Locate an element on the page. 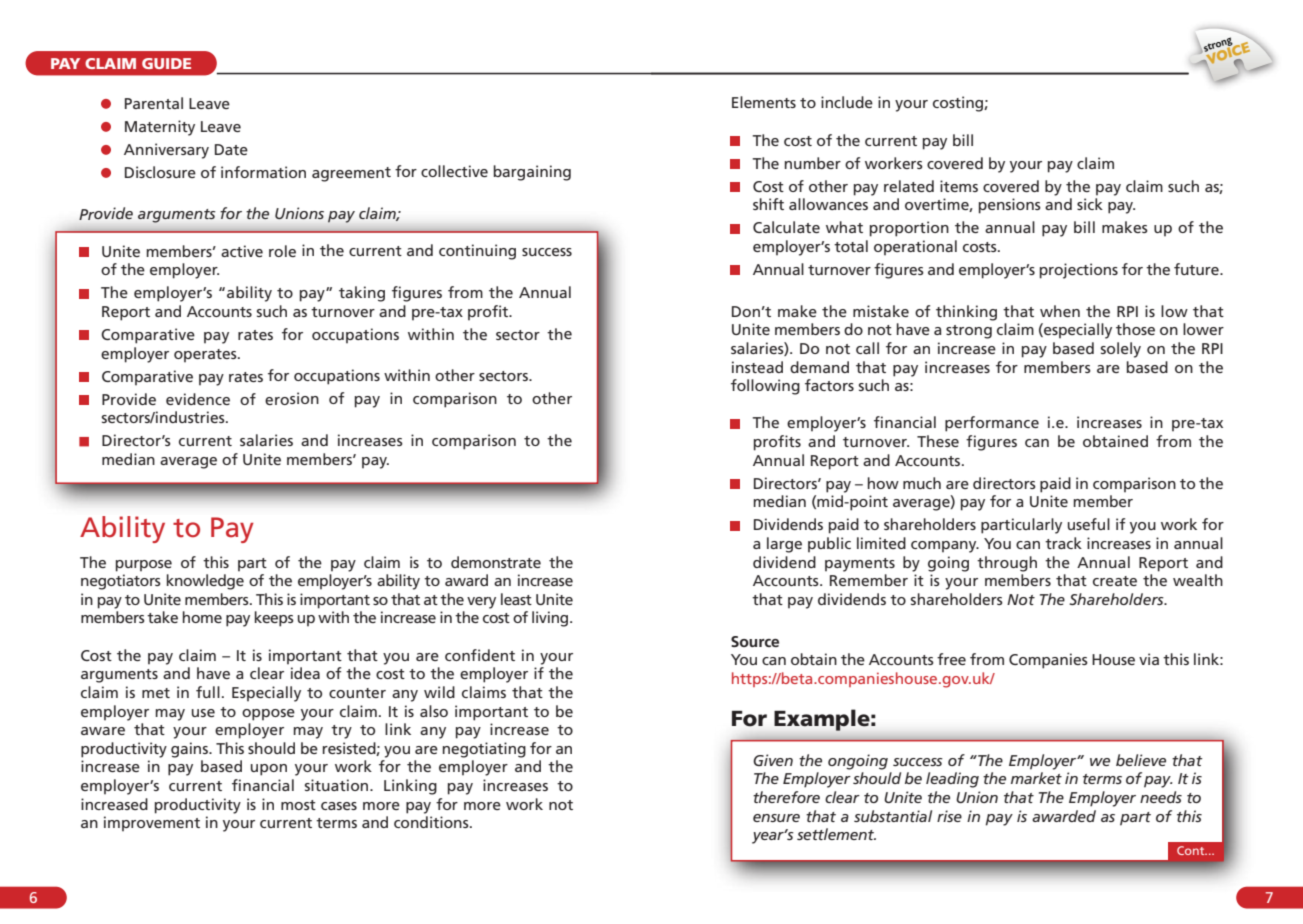  Parental is located at coordinates (154, 103).
